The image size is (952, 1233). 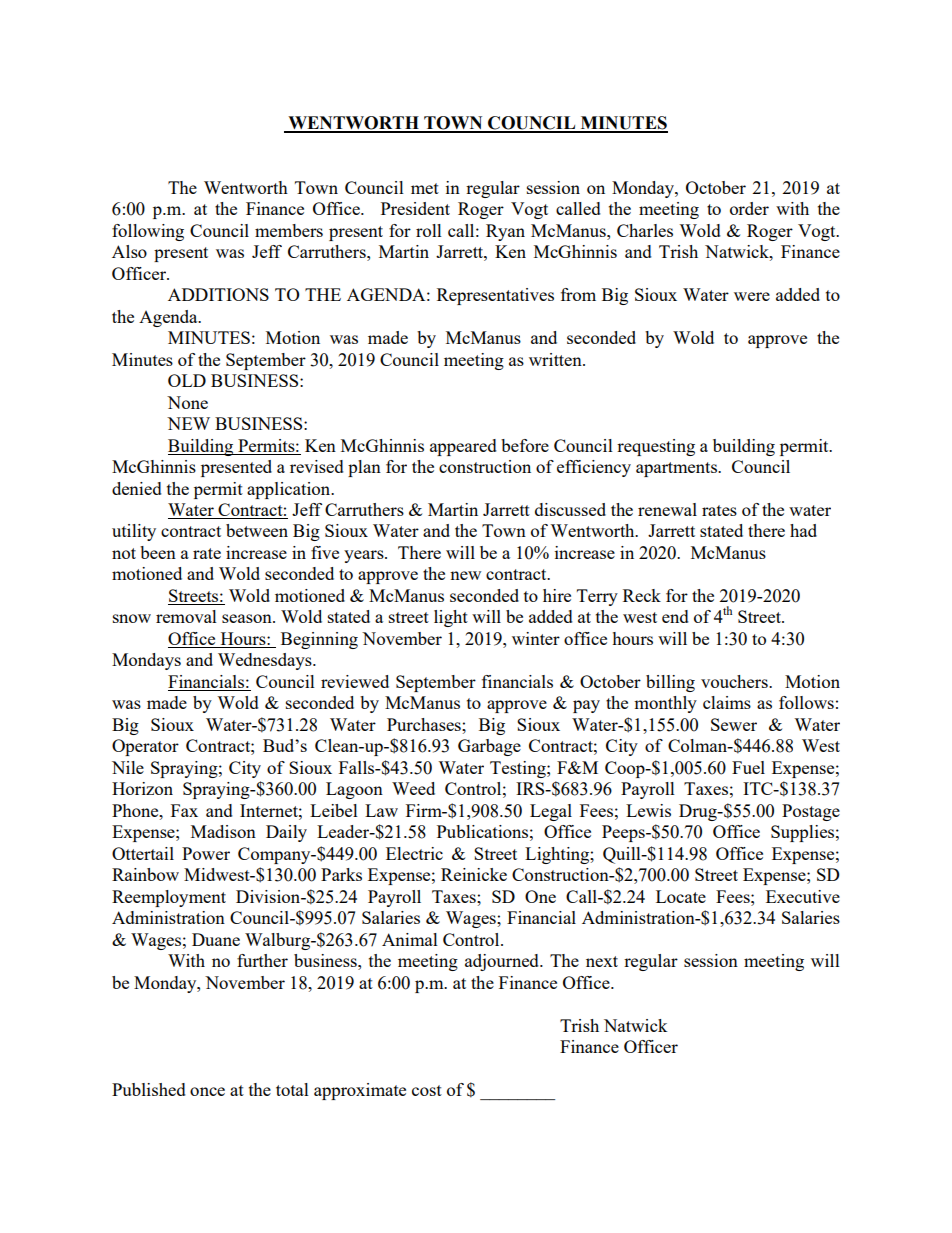 I want to click on winter, so click(x=536, y=638).
